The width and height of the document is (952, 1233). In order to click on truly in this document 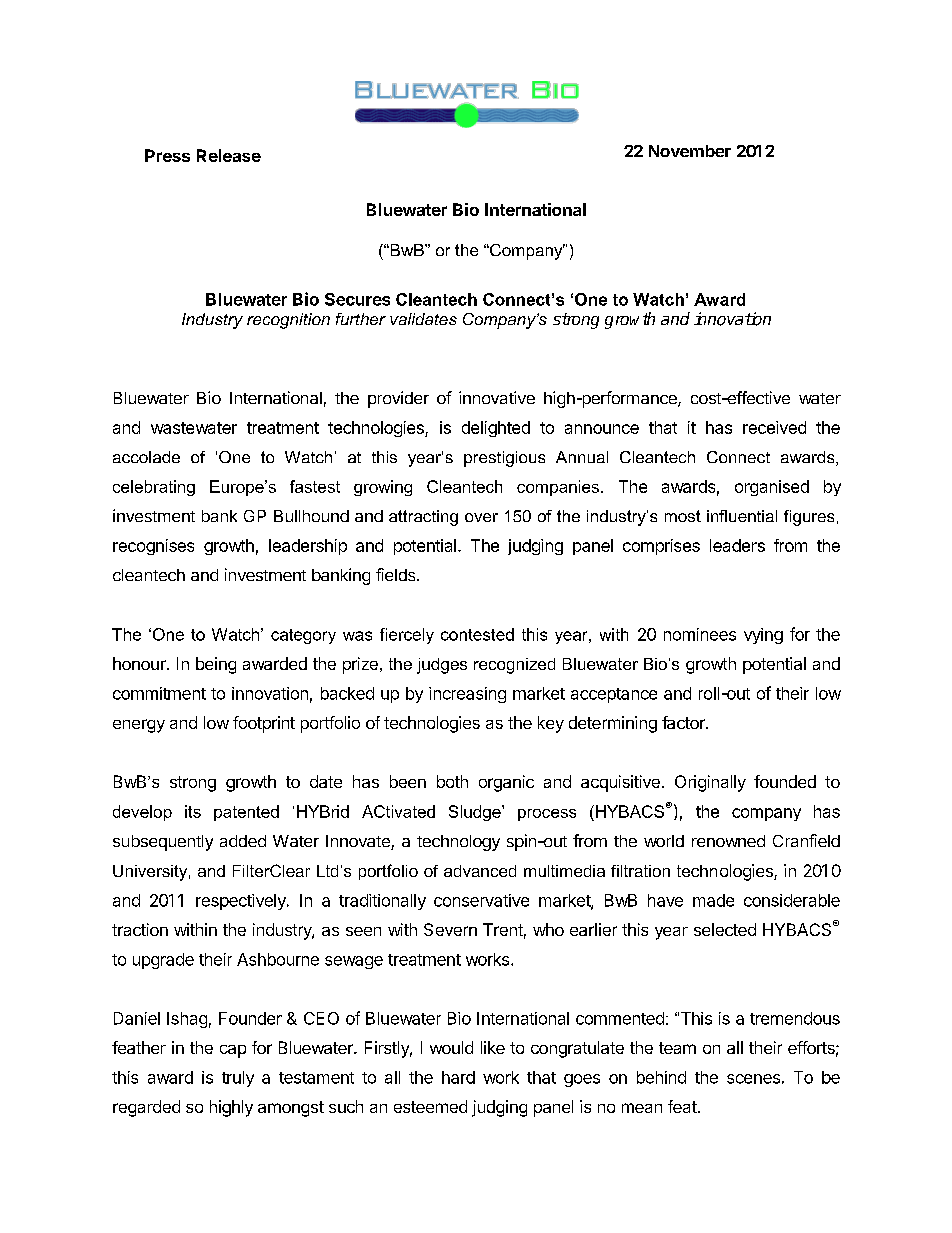, I will do `click(238, 1079)`.
